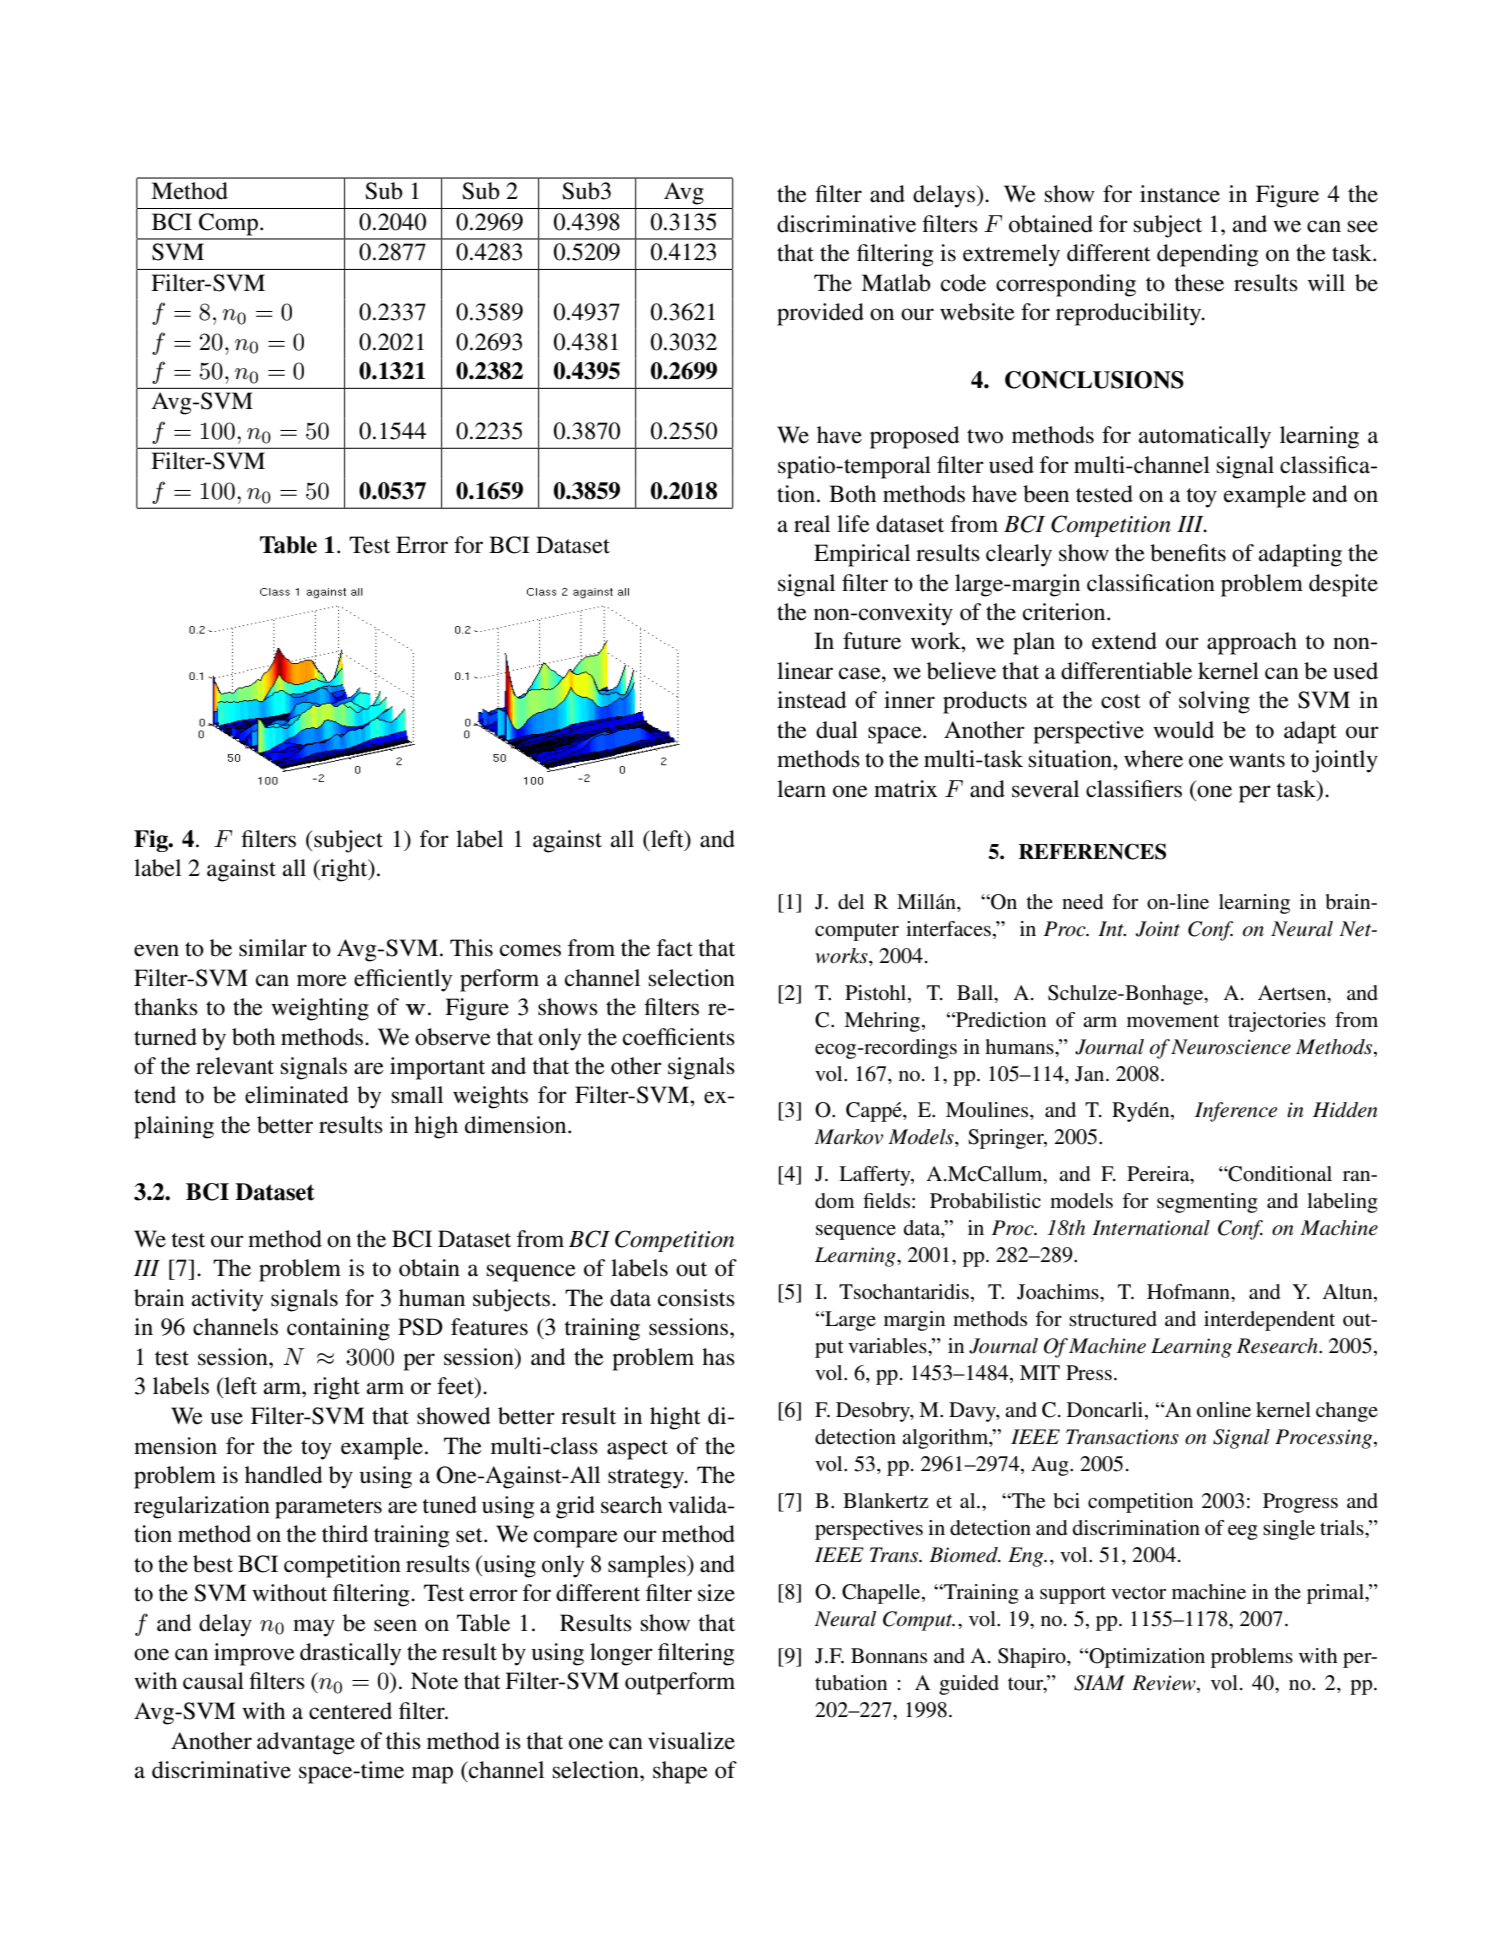 The height and width of the page is (1953, 1509). Describe the element at coordinates (820, 314) in the page. I see `provided` at that location.
